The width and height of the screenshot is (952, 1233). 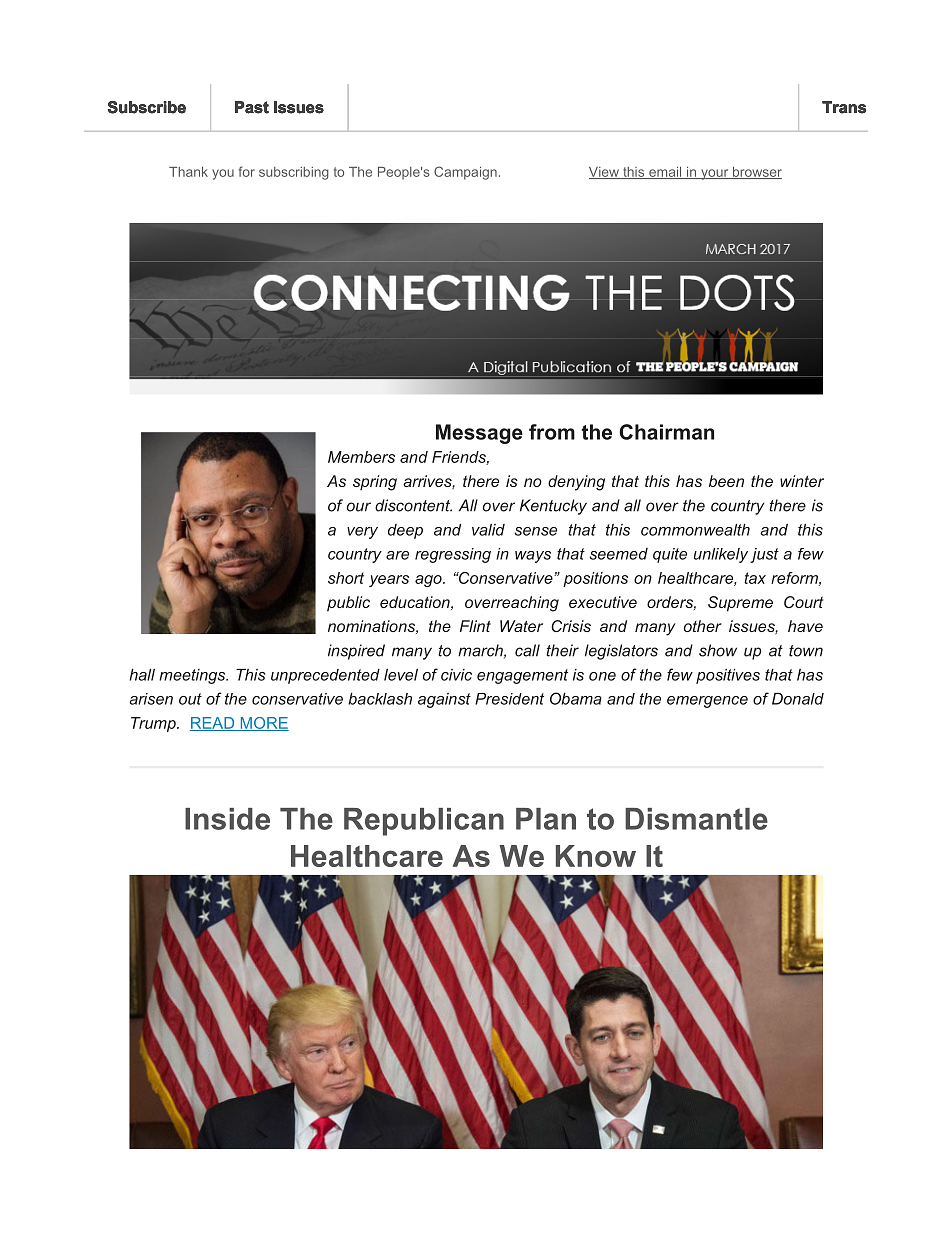 What do you see at coordinates (252, 107) in the screenshot?
I see `Past` at bounding box center [252, 107].
